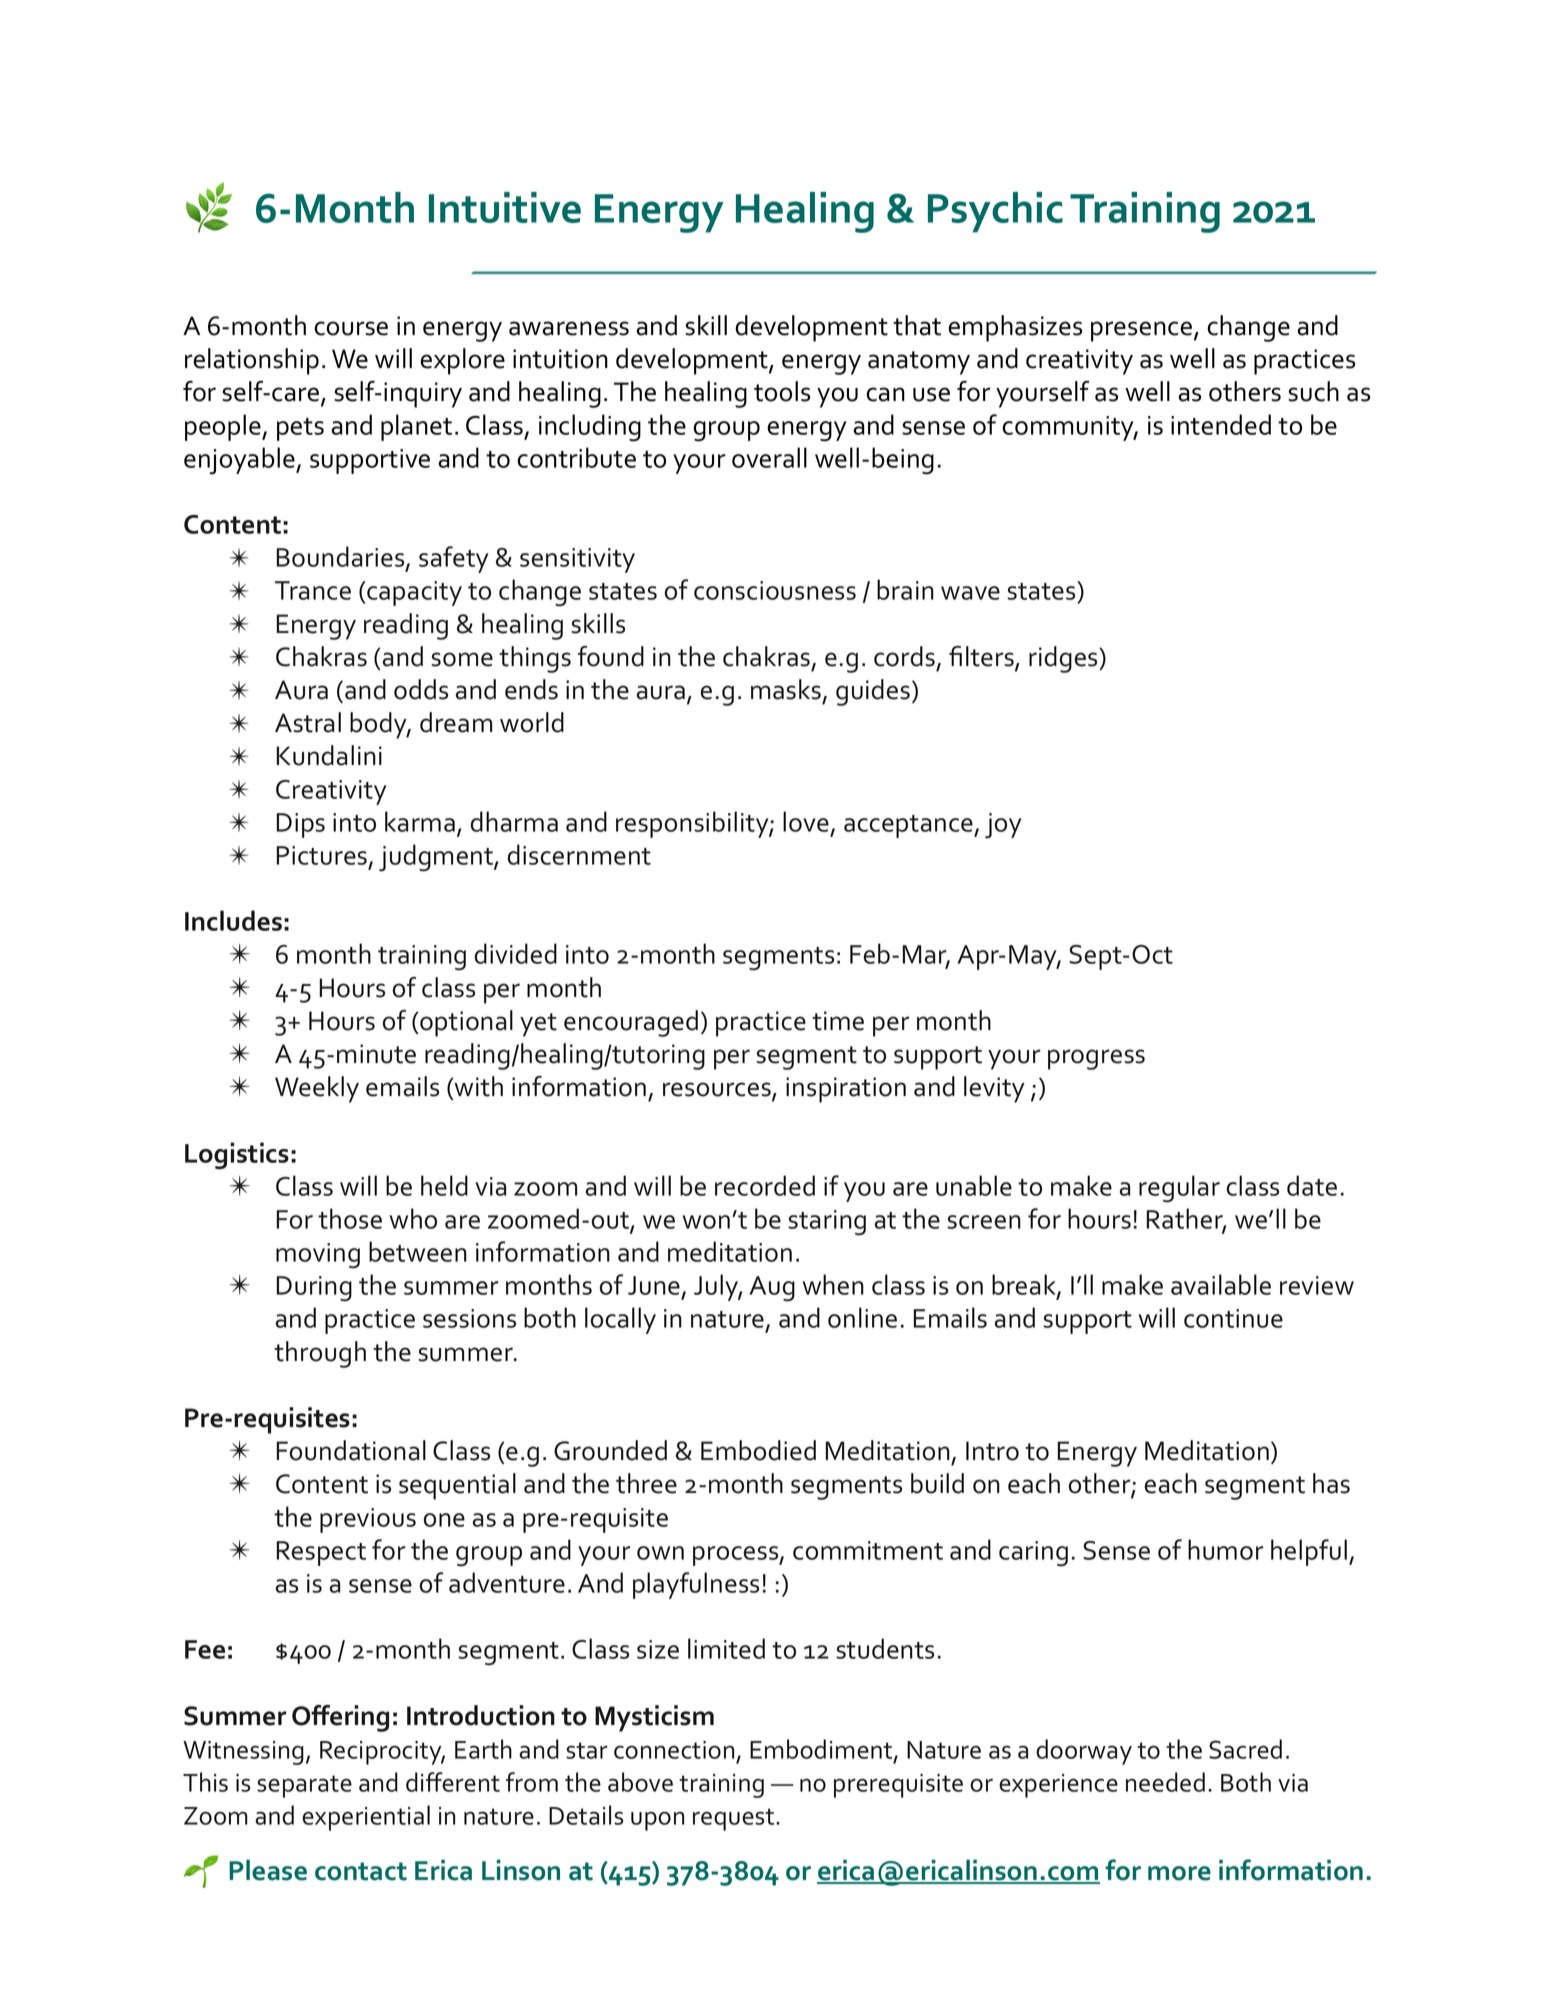  Describe the element at coordinates (366, 1818) in the document. I see `experiential` at that location.
